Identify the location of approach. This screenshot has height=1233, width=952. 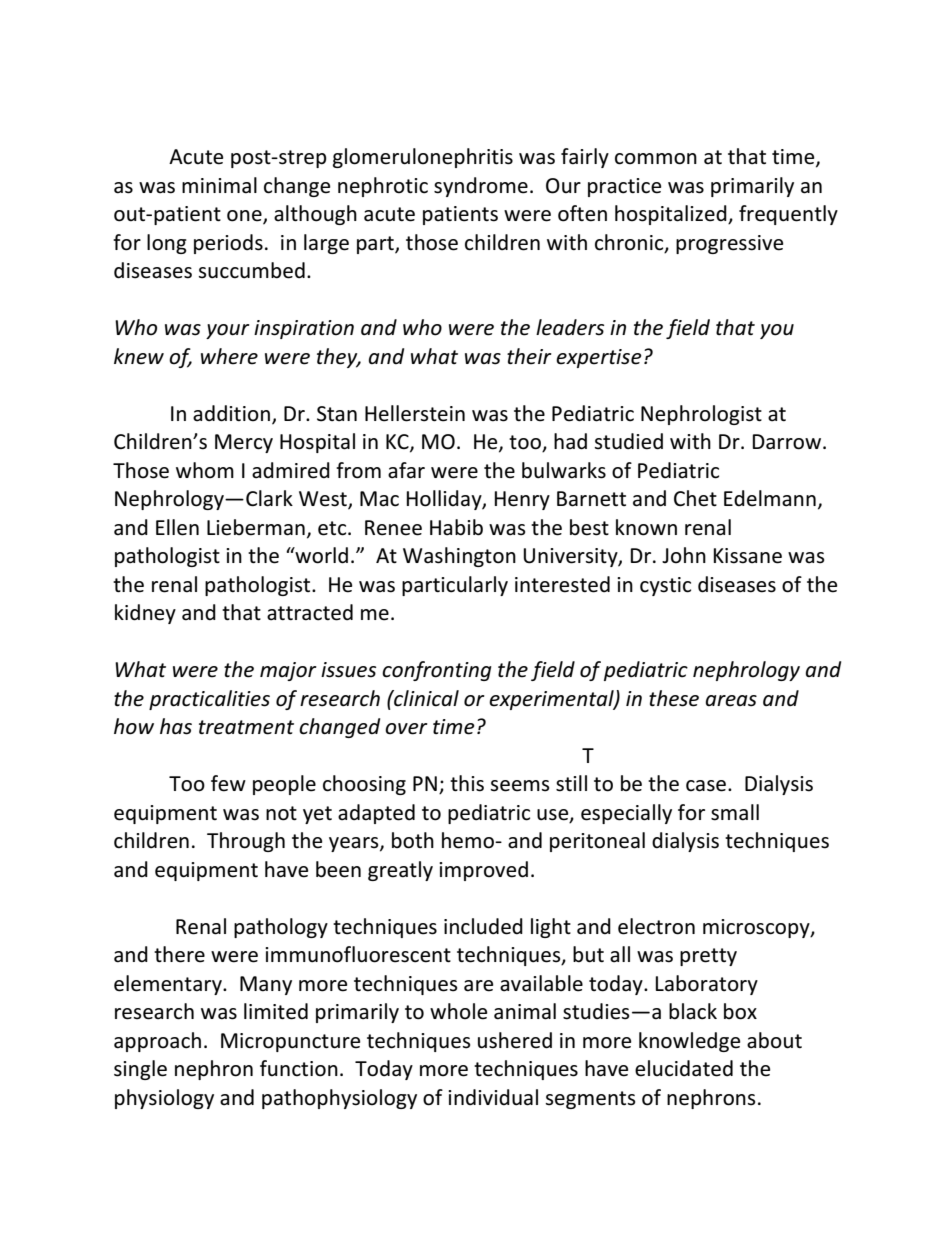
(157, 1042).
